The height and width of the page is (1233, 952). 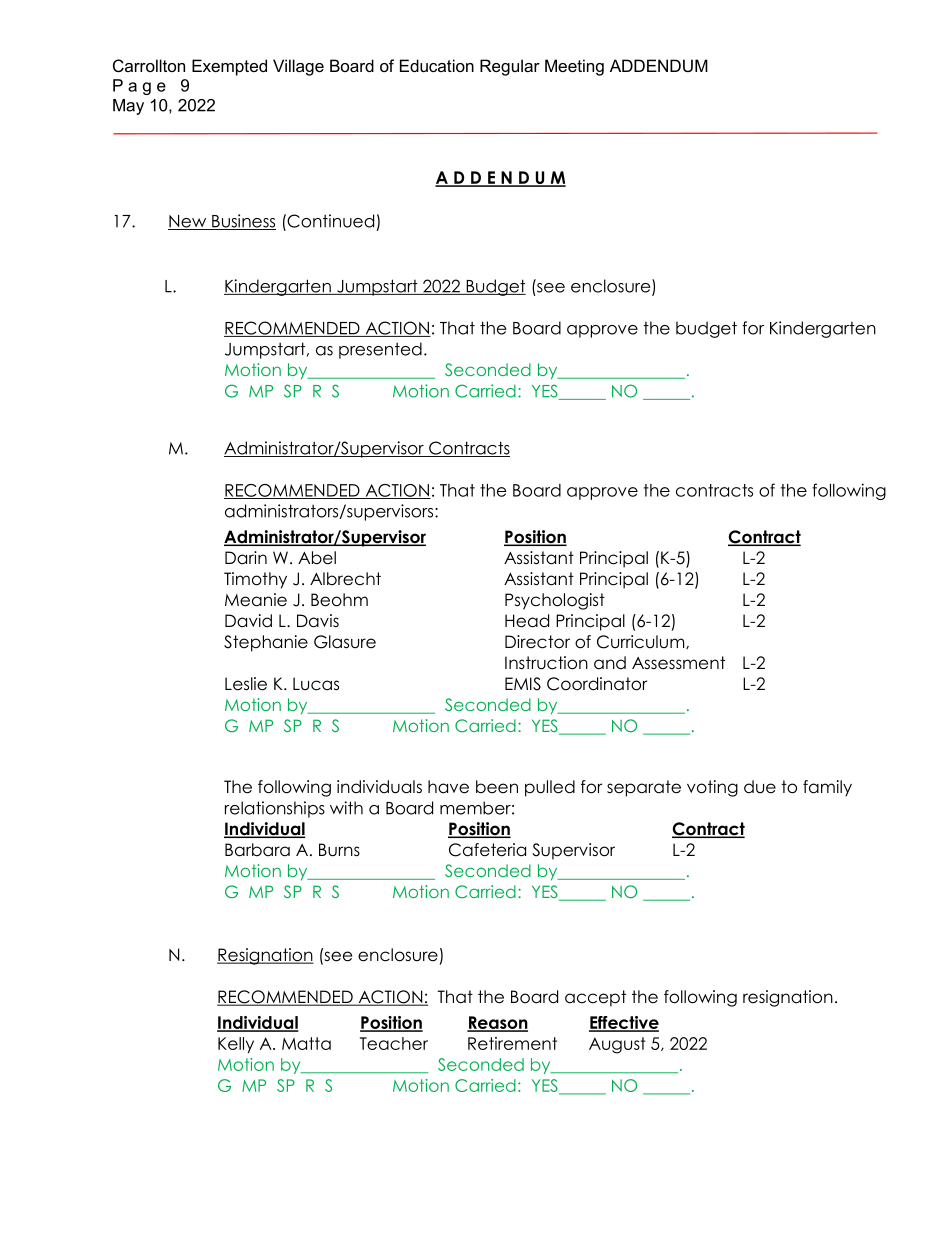 What do you see at coordinates (510, 67) in the page?
I see `Regular` at bounding box center [510, 67].
